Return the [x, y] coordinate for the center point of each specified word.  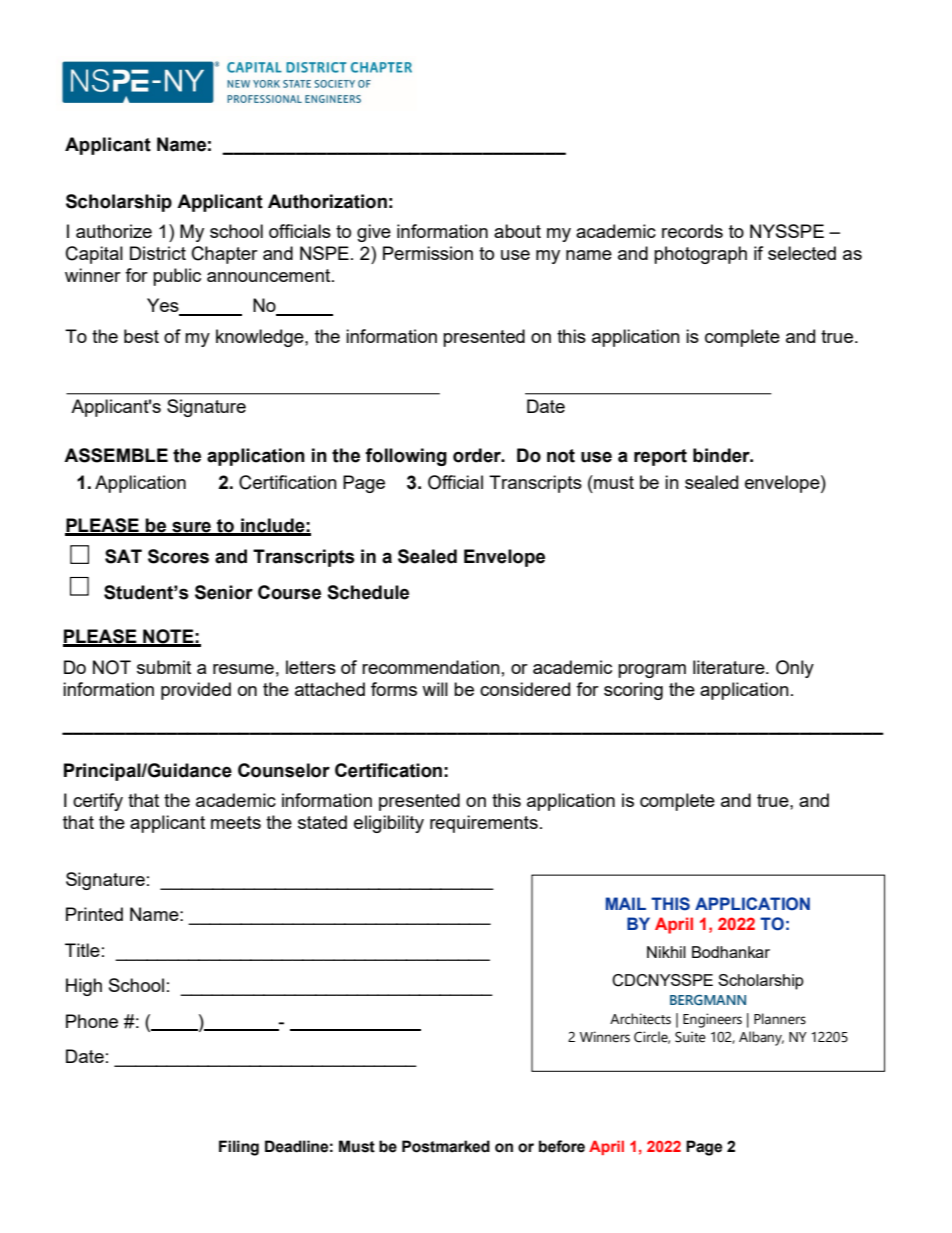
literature [730, 667]
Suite [690, 1037]
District [158, 253]
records [692, 231]
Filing [239, 1148]
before [562, 1146]
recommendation [431, 667]
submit [164, 667]
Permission [428, 253]
